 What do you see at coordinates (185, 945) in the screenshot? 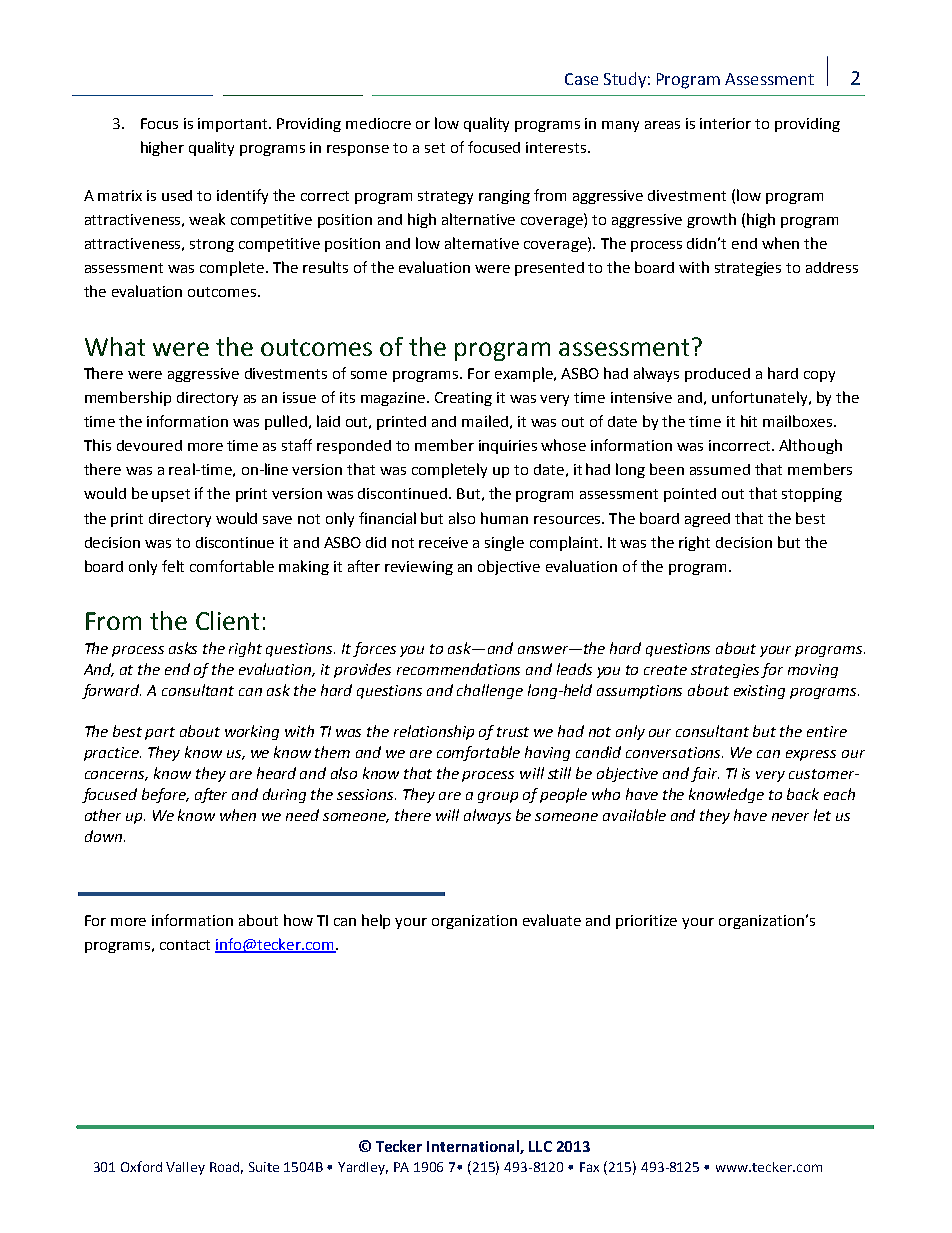
I see `contact` at bounding box center [185, 945].
